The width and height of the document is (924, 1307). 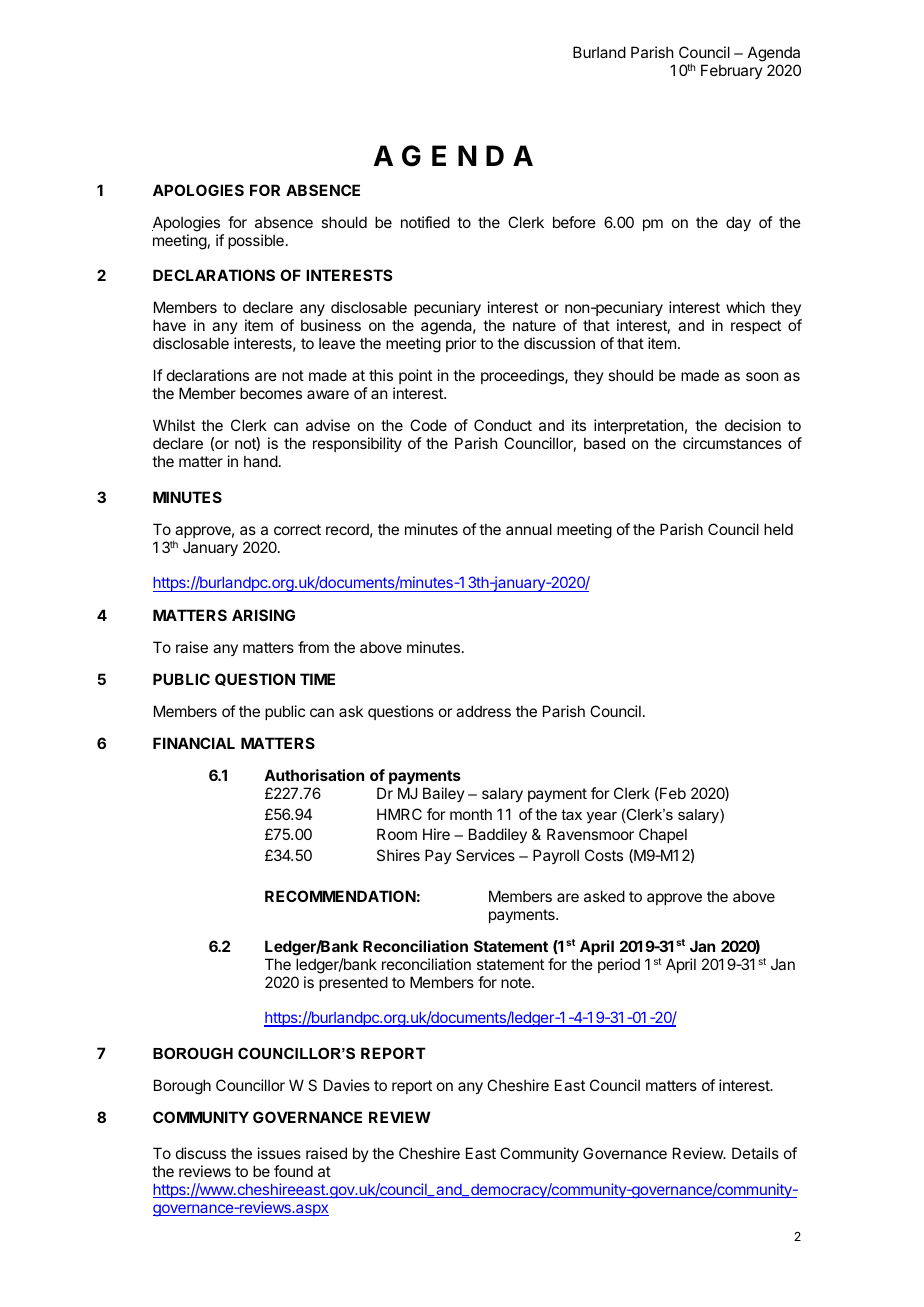 I want to click on Davies, so click(x=347, y=1085).
